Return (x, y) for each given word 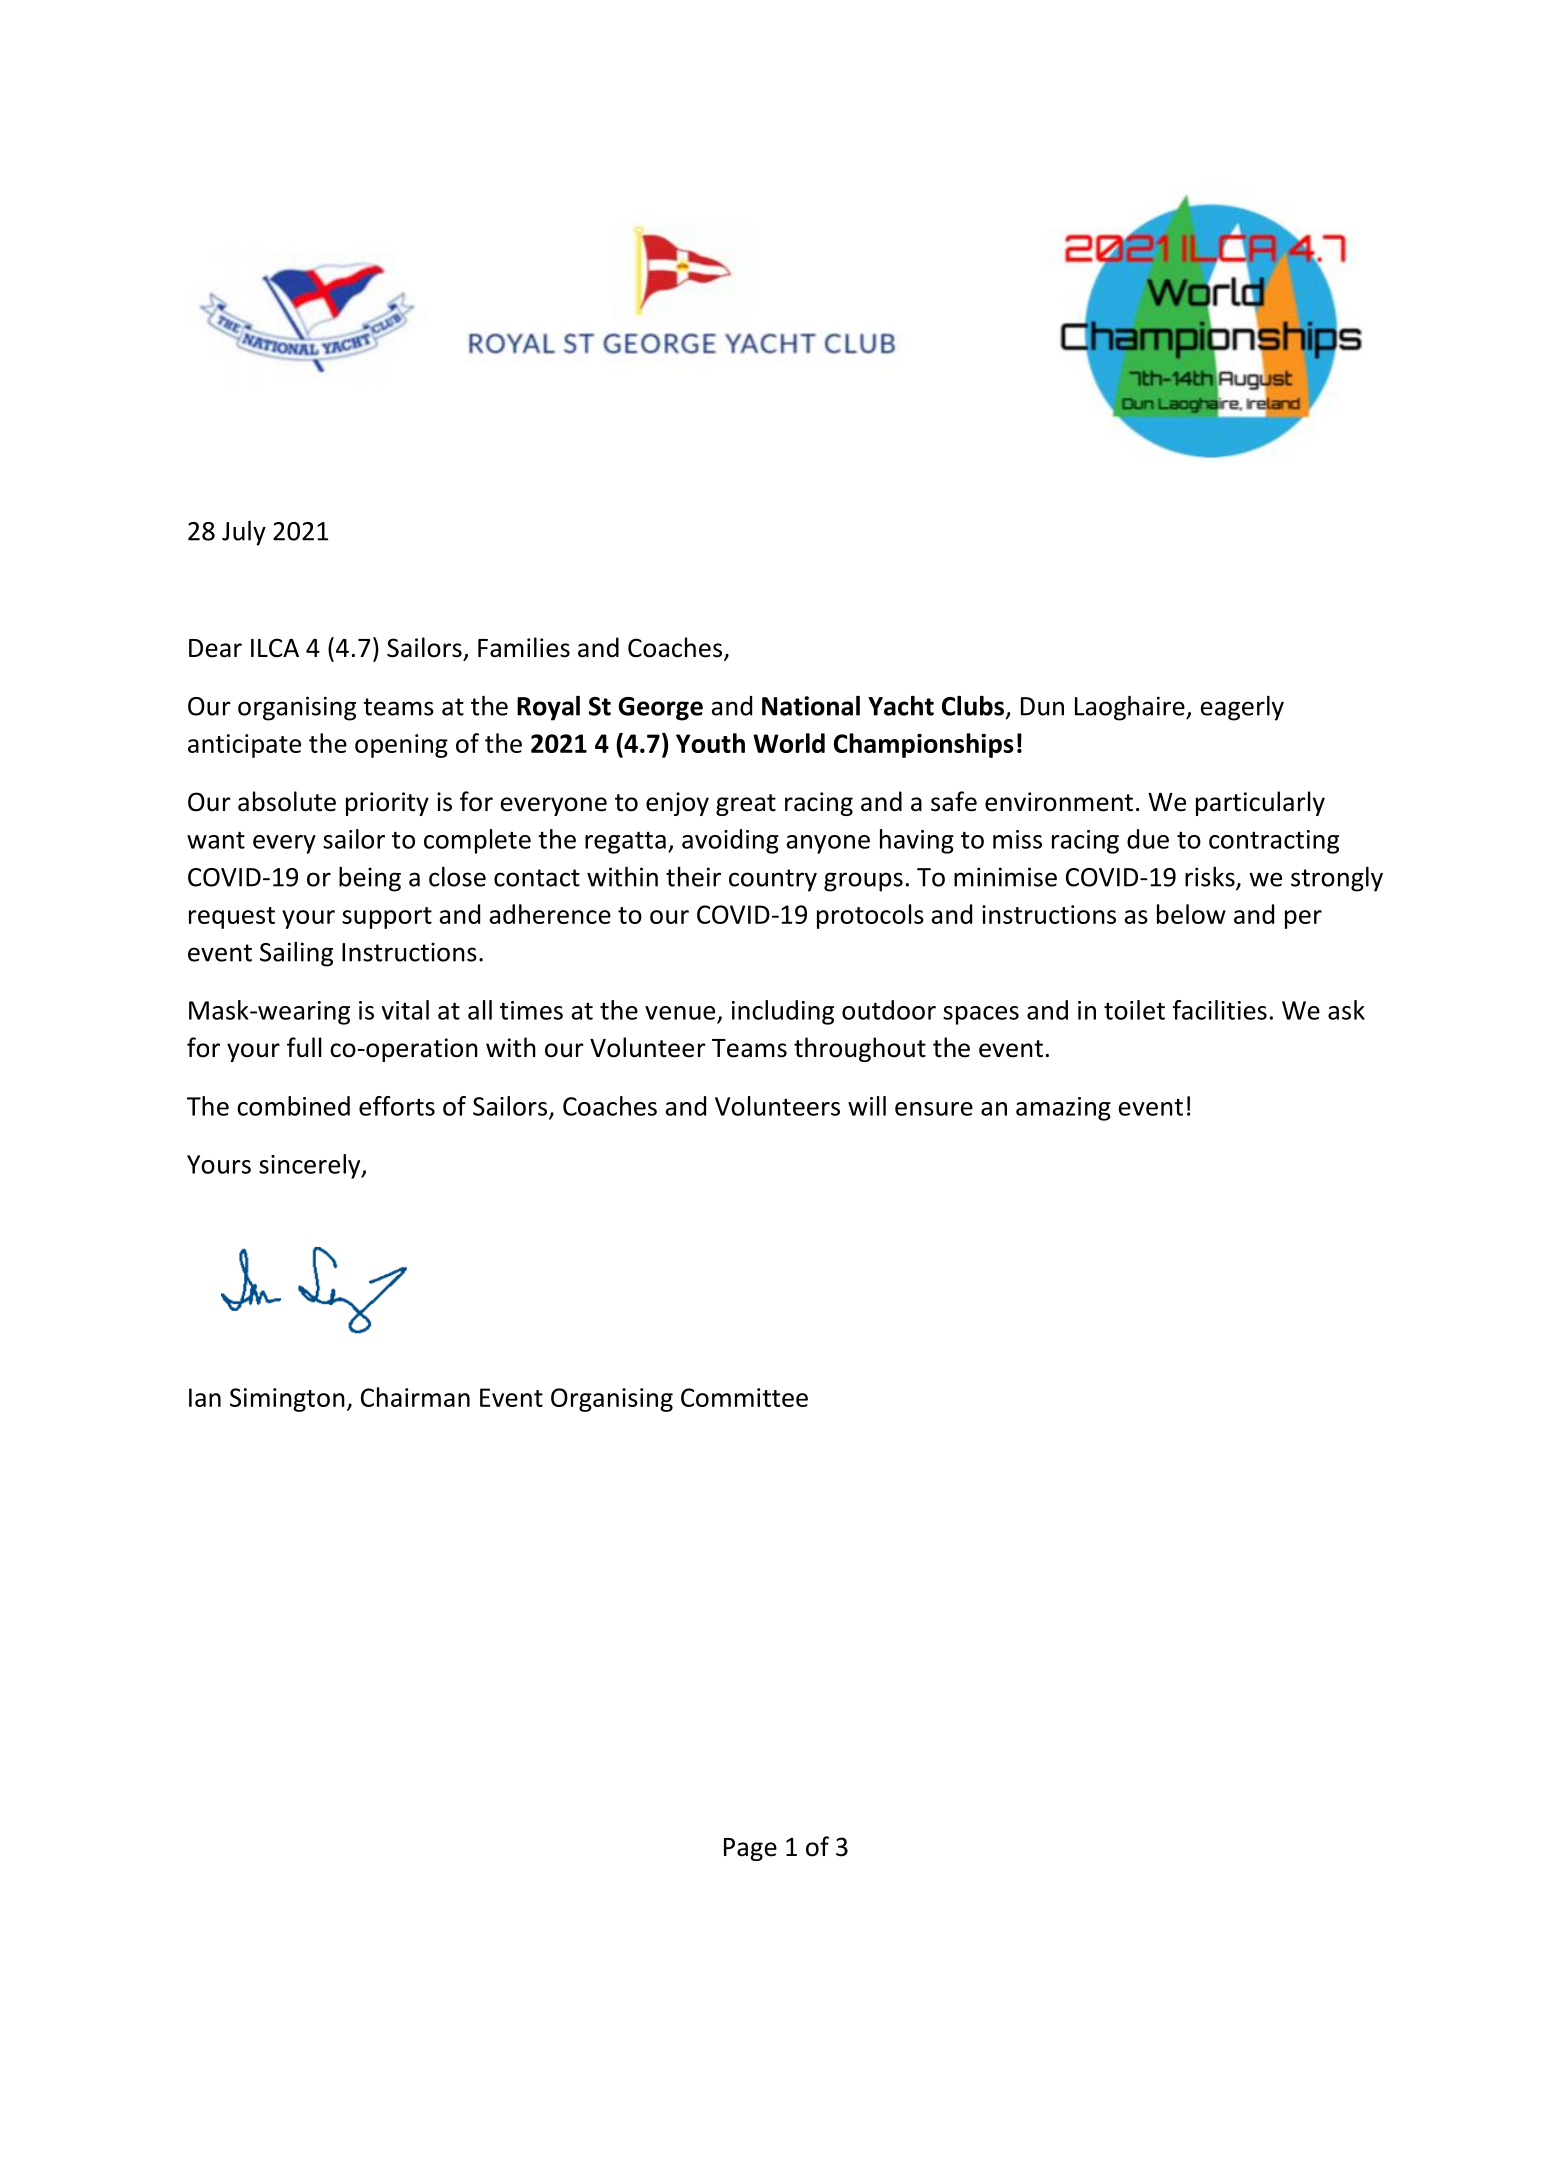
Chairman (415, 1397)
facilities (1220, 1010)
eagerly (1242, 708)
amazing (1063, 1109)
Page (750, 1849)
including (783, 1012)
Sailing (296, 954)
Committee (744, 1397)
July (244, 533)
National (811, 706)
